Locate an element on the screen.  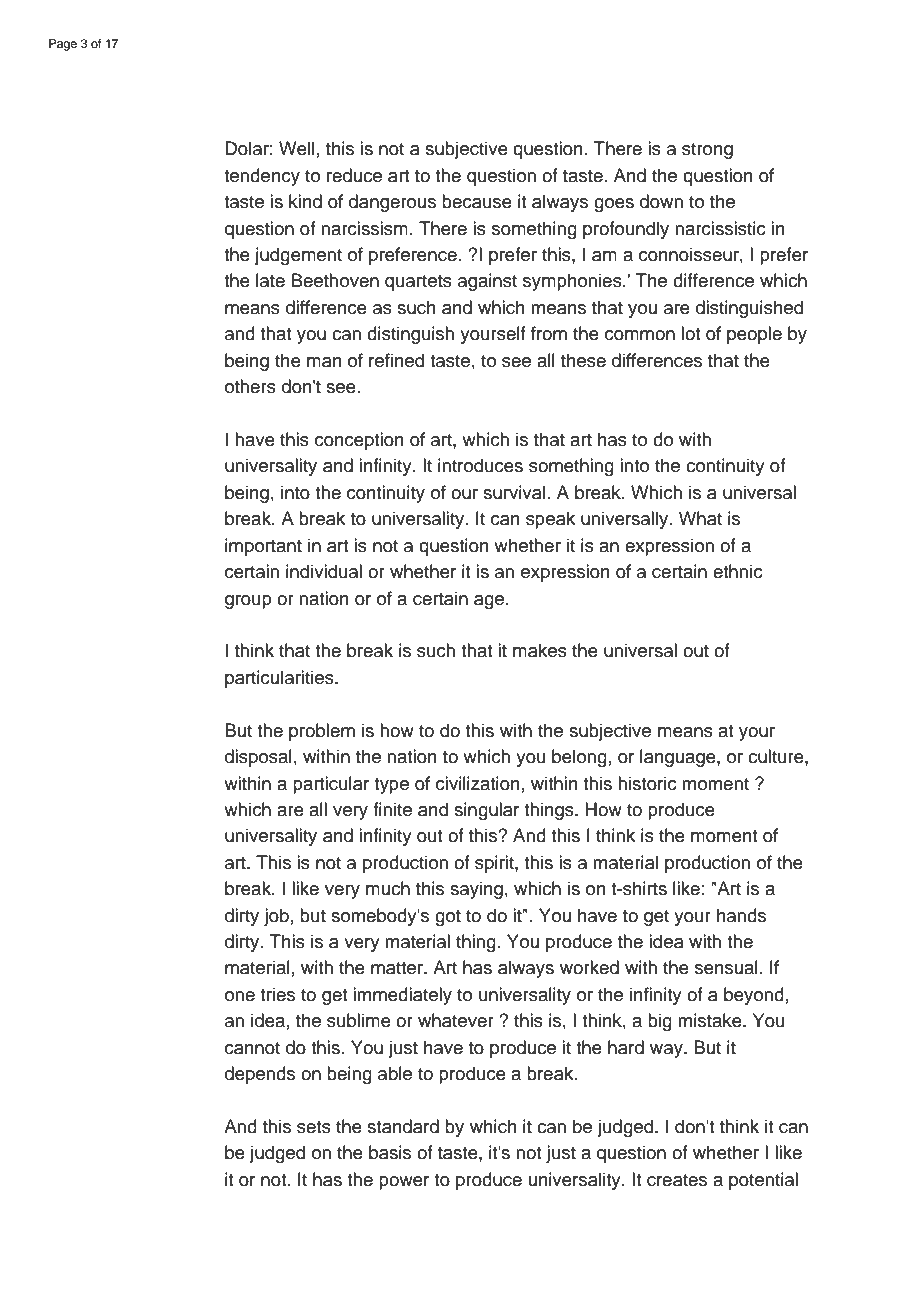
lot is located at coordinates (690, 333).
